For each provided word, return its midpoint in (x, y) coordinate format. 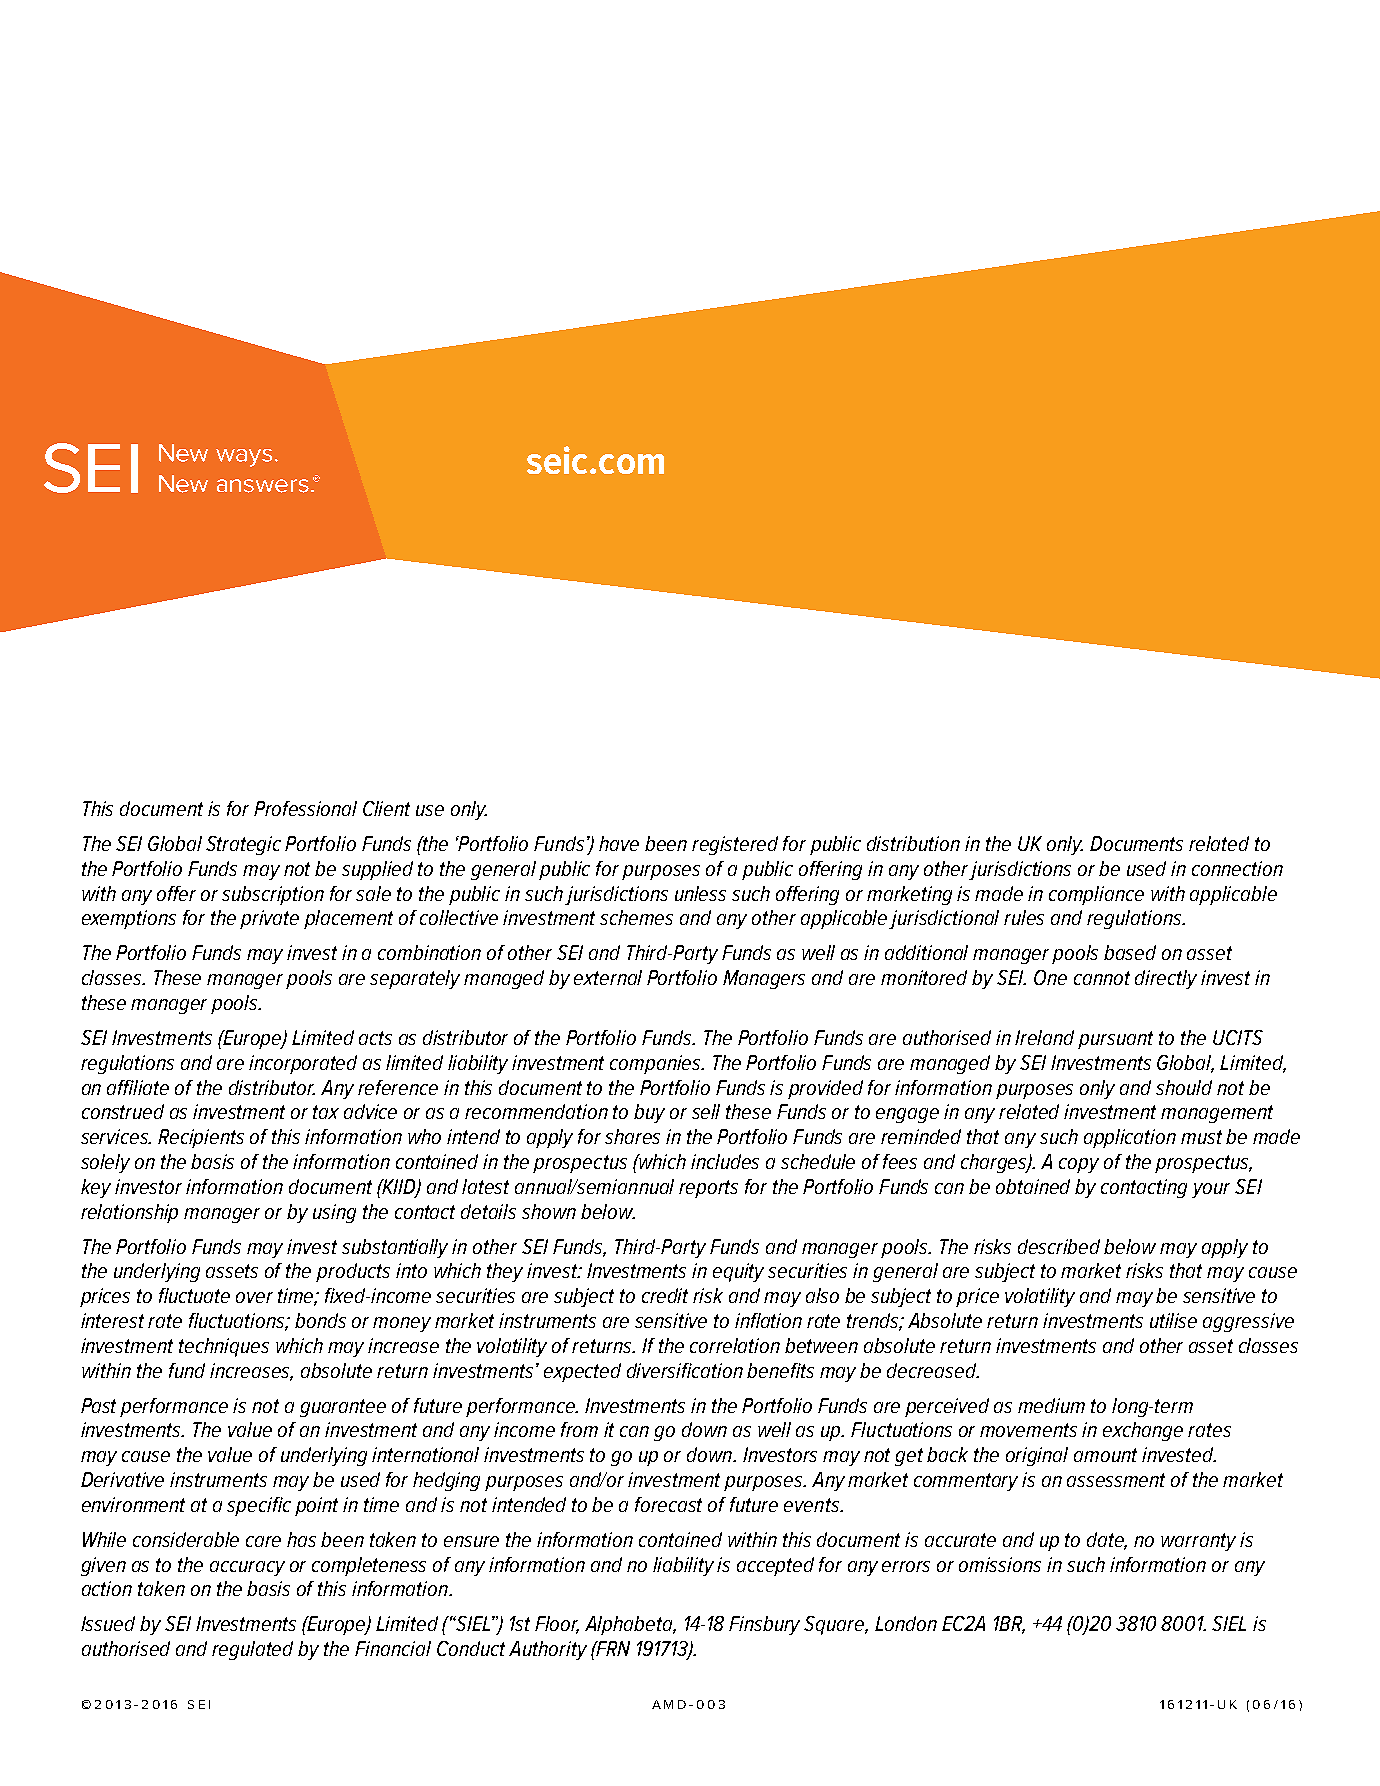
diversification (685, 1370)
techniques (224, 1347)
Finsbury (764, 1625)
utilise (1173, 1320)
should (1184, 1087)
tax (326, 1112)
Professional (305, 808)
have (619, 843)
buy (649, 1113)
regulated (252, 1650)
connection (1237, 868)
